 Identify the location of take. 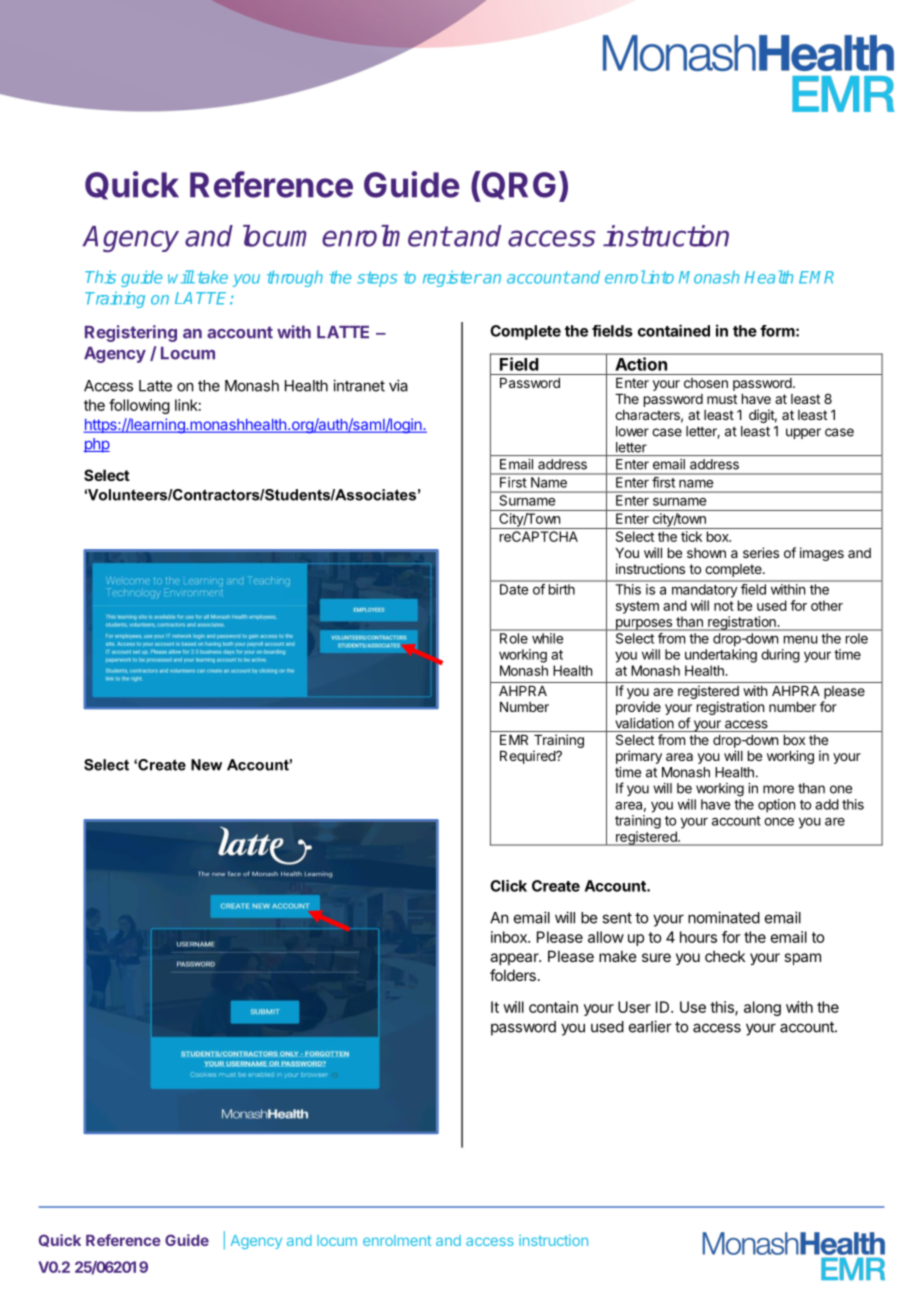
(213, 277).
